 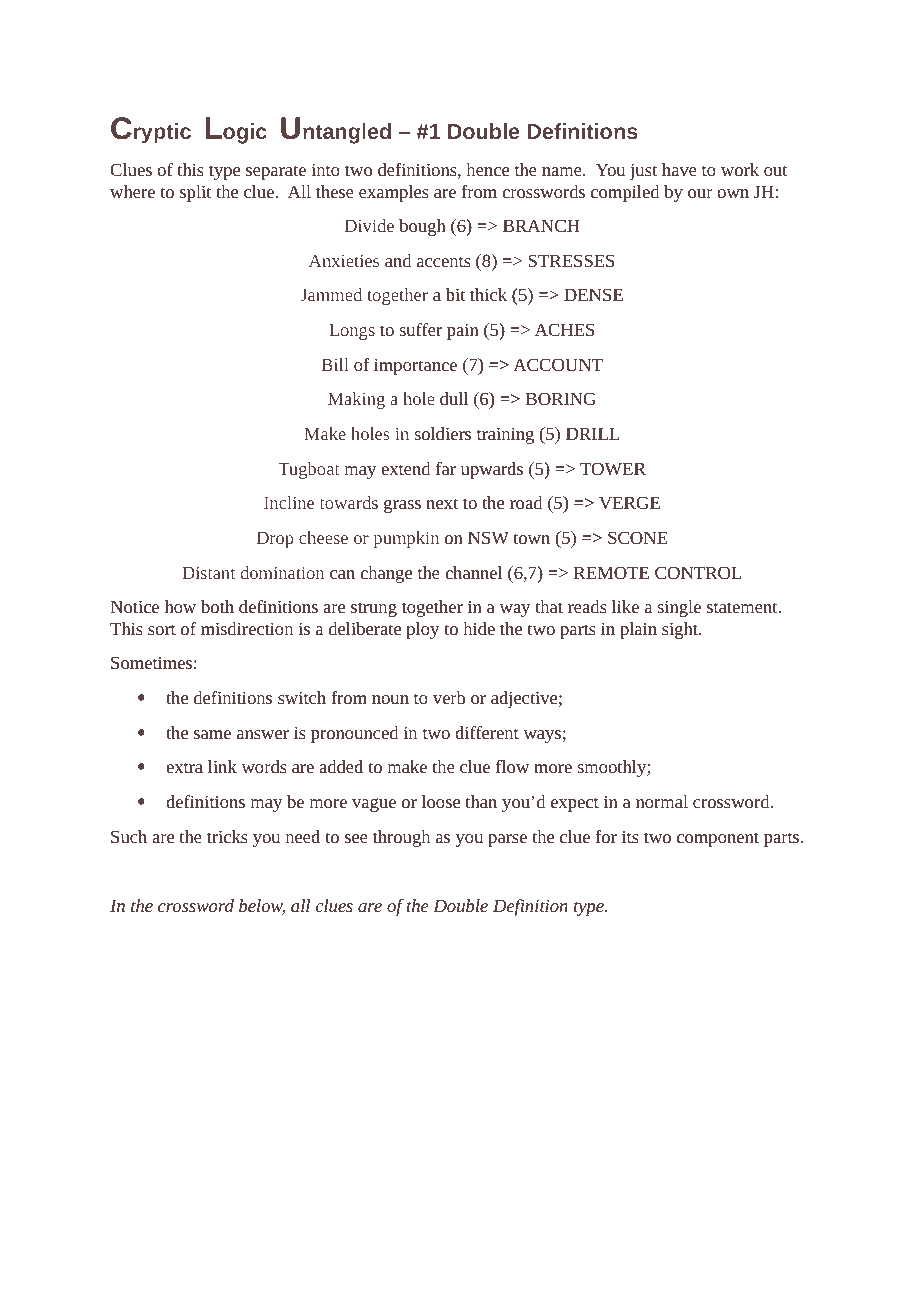 What do you see at coordinates (227, 836) in the document?
I see `tricks` at bounding box center [227, 836].
